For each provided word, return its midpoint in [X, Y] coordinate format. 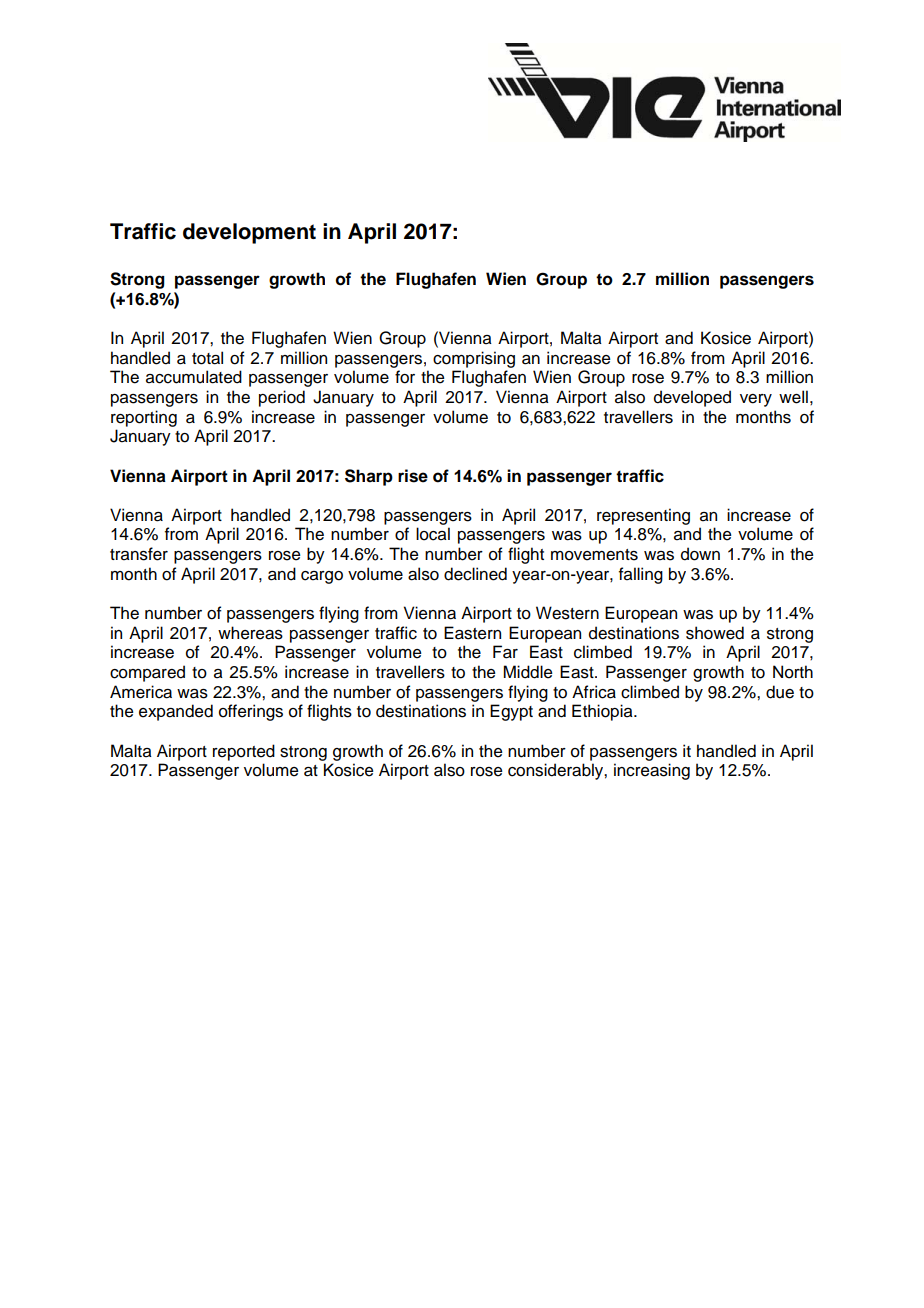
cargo [322, 577]
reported [244, 752]
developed [692, 398]
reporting [144, 418]
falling [641, 575]
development [249, 233]
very [756, 400]
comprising [474, 359]
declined [475, 574]
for [405, 377]
